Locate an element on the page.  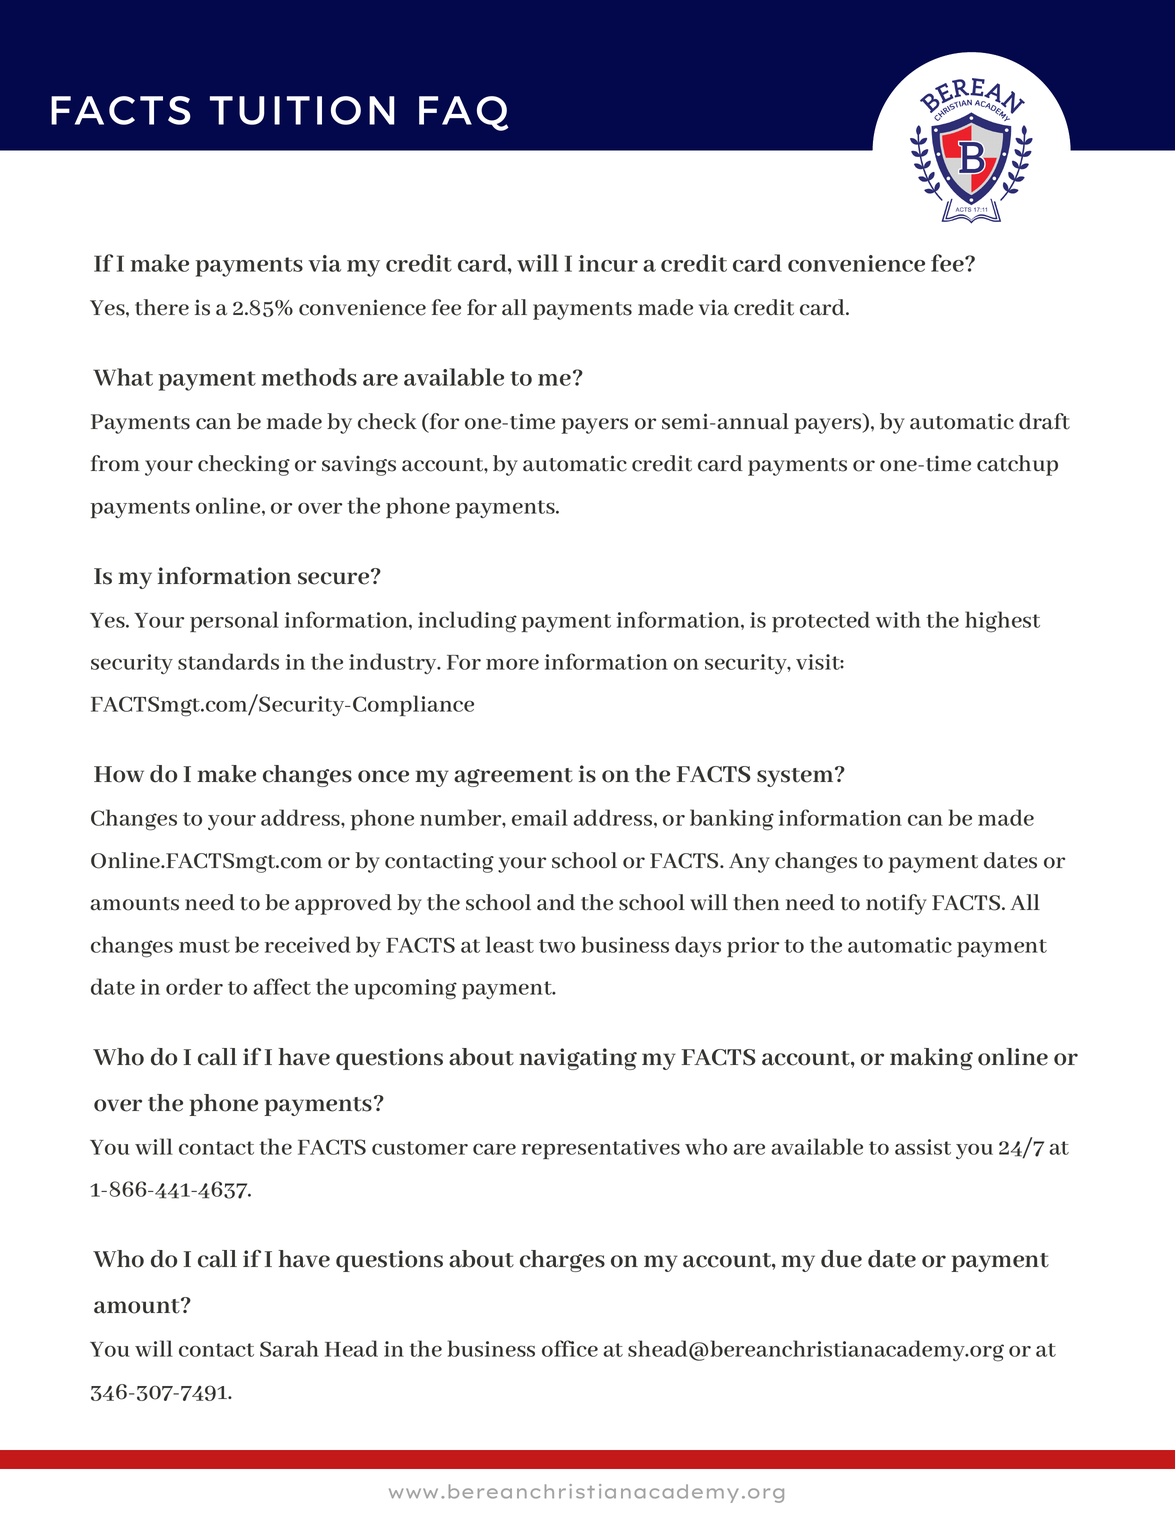
incur is located at coordinates (608, 263).
